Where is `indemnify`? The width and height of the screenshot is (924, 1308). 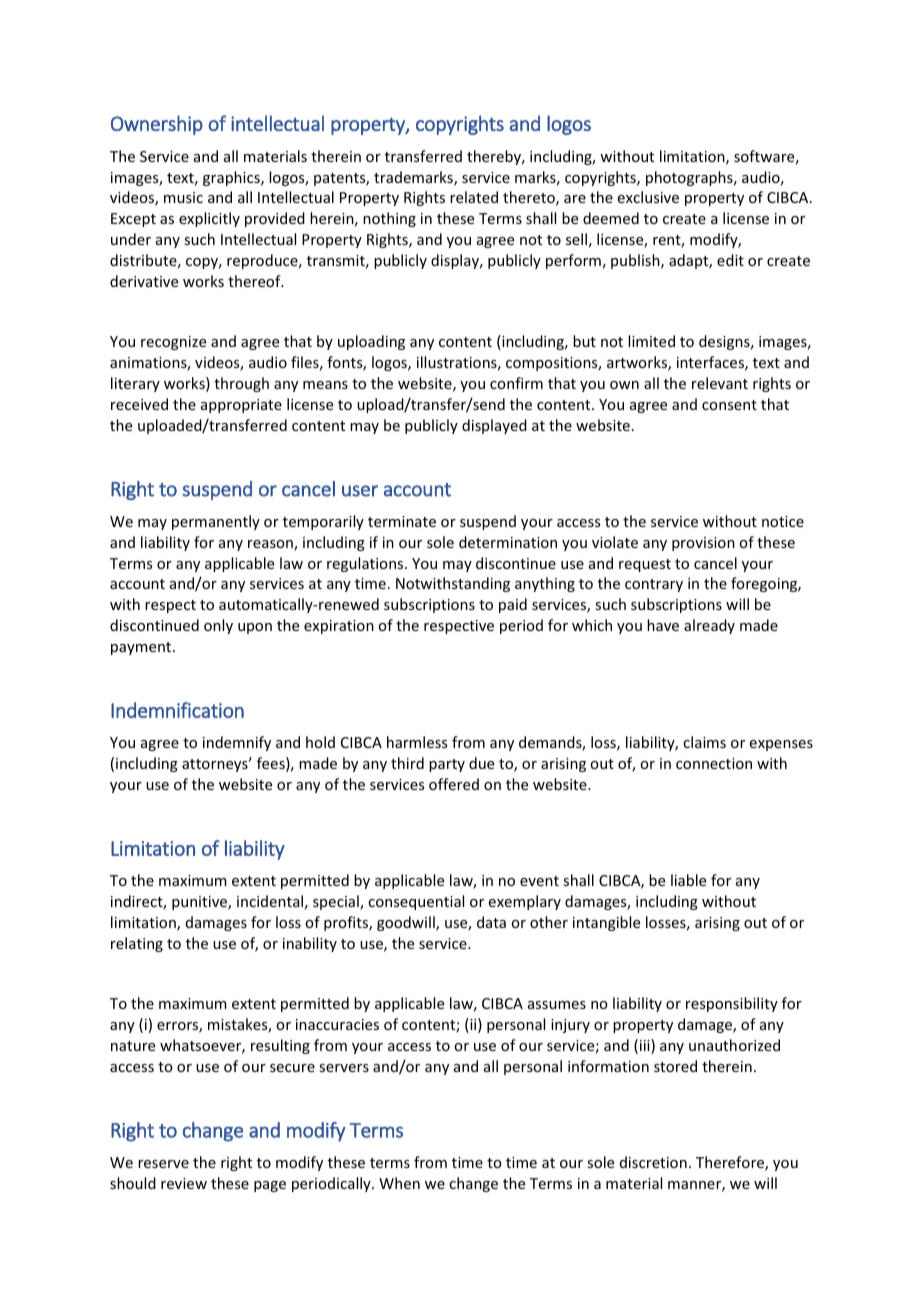
indemnify is located at coordinates (237, 743).
